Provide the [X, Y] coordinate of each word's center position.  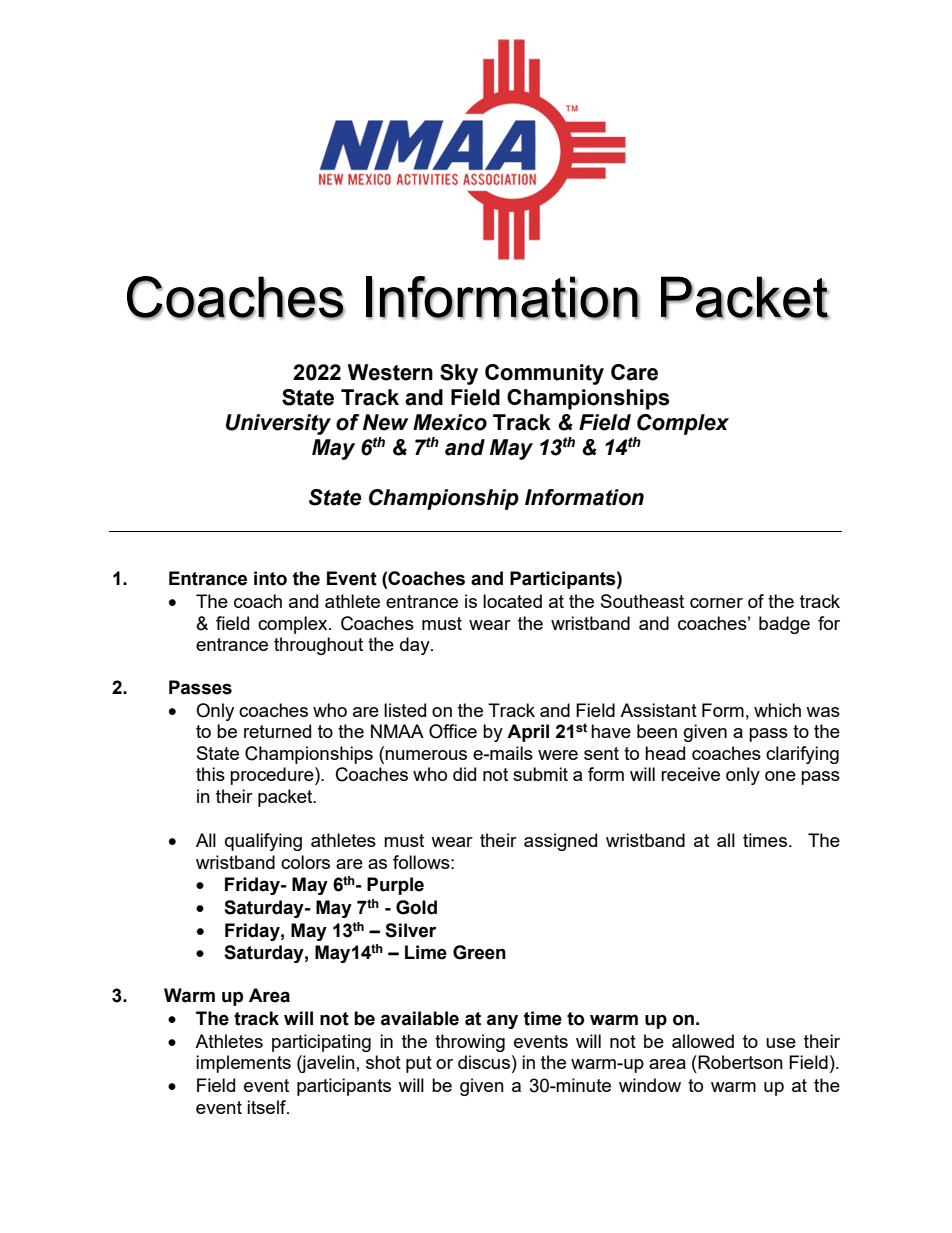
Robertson [739, 1062]
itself [267, 1107]
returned [277, 731]
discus [484, 1062]
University [278, 424]
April [528, 733]
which [777, 710]
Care [634, 372]
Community [544, 374]
